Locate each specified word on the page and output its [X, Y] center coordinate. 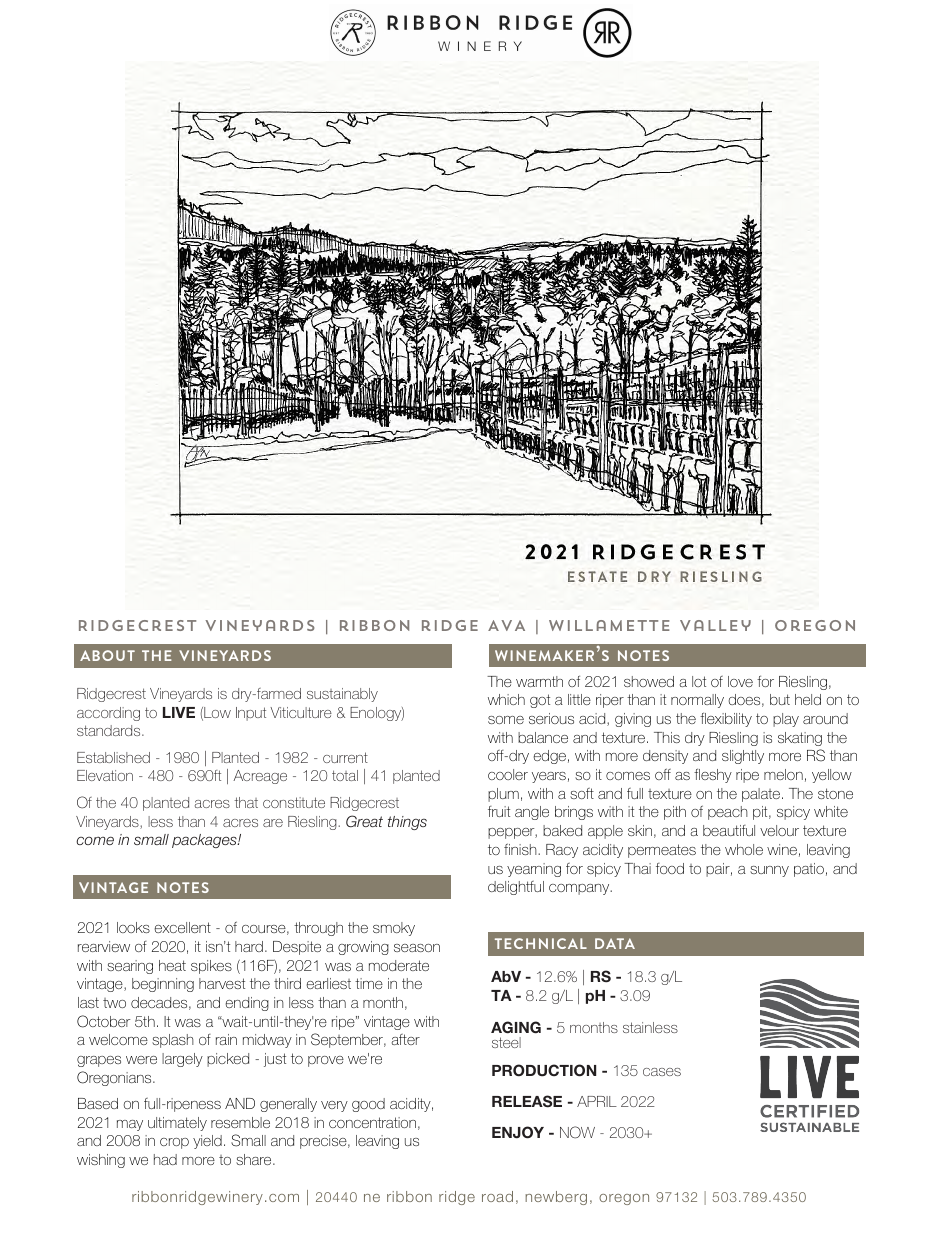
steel [506, 1042]
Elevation [105, 775]
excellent [182, 927]
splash [173, 1041]
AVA [506, 625]
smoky [394, 929]
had [165, 1159]
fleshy [713, 775]
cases [662, 1072]
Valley [715, 625]
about [107, 655]
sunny [769, 871]
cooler [508, 774]
